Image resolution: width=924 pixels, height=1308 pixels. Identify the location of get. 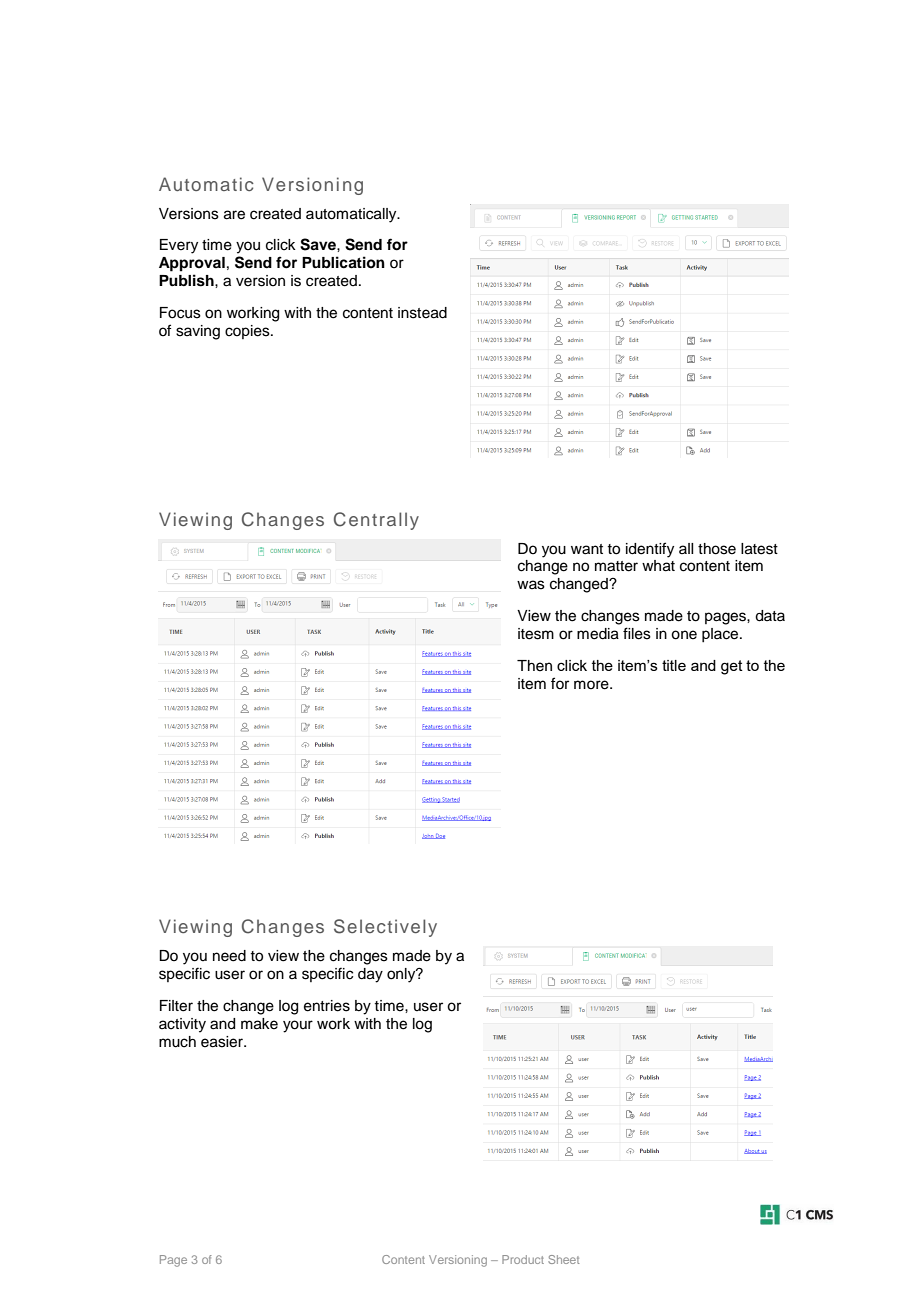
(732, 667).
